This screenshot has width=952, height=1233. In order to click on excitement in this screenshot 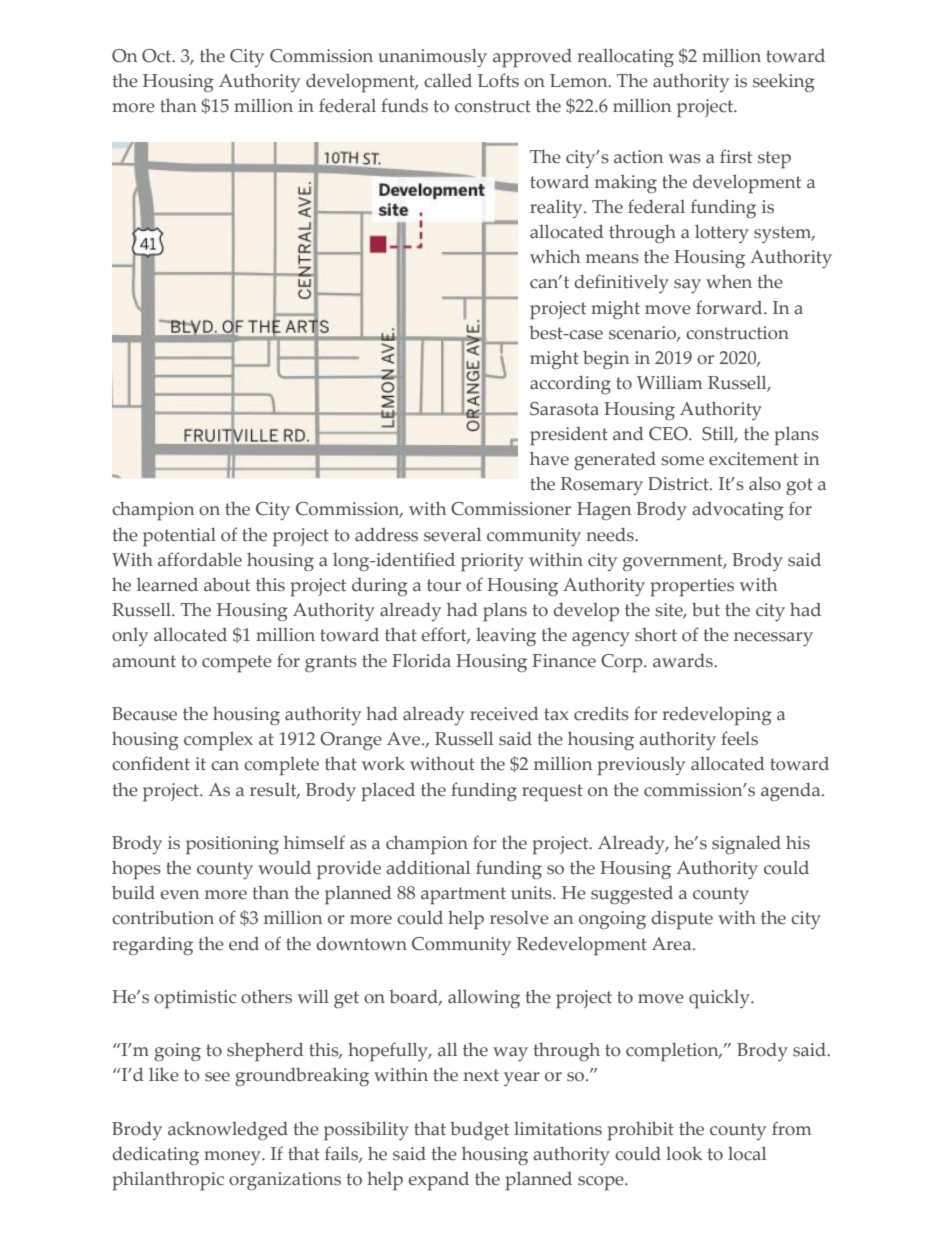, I will do `click(753, 459)`.
